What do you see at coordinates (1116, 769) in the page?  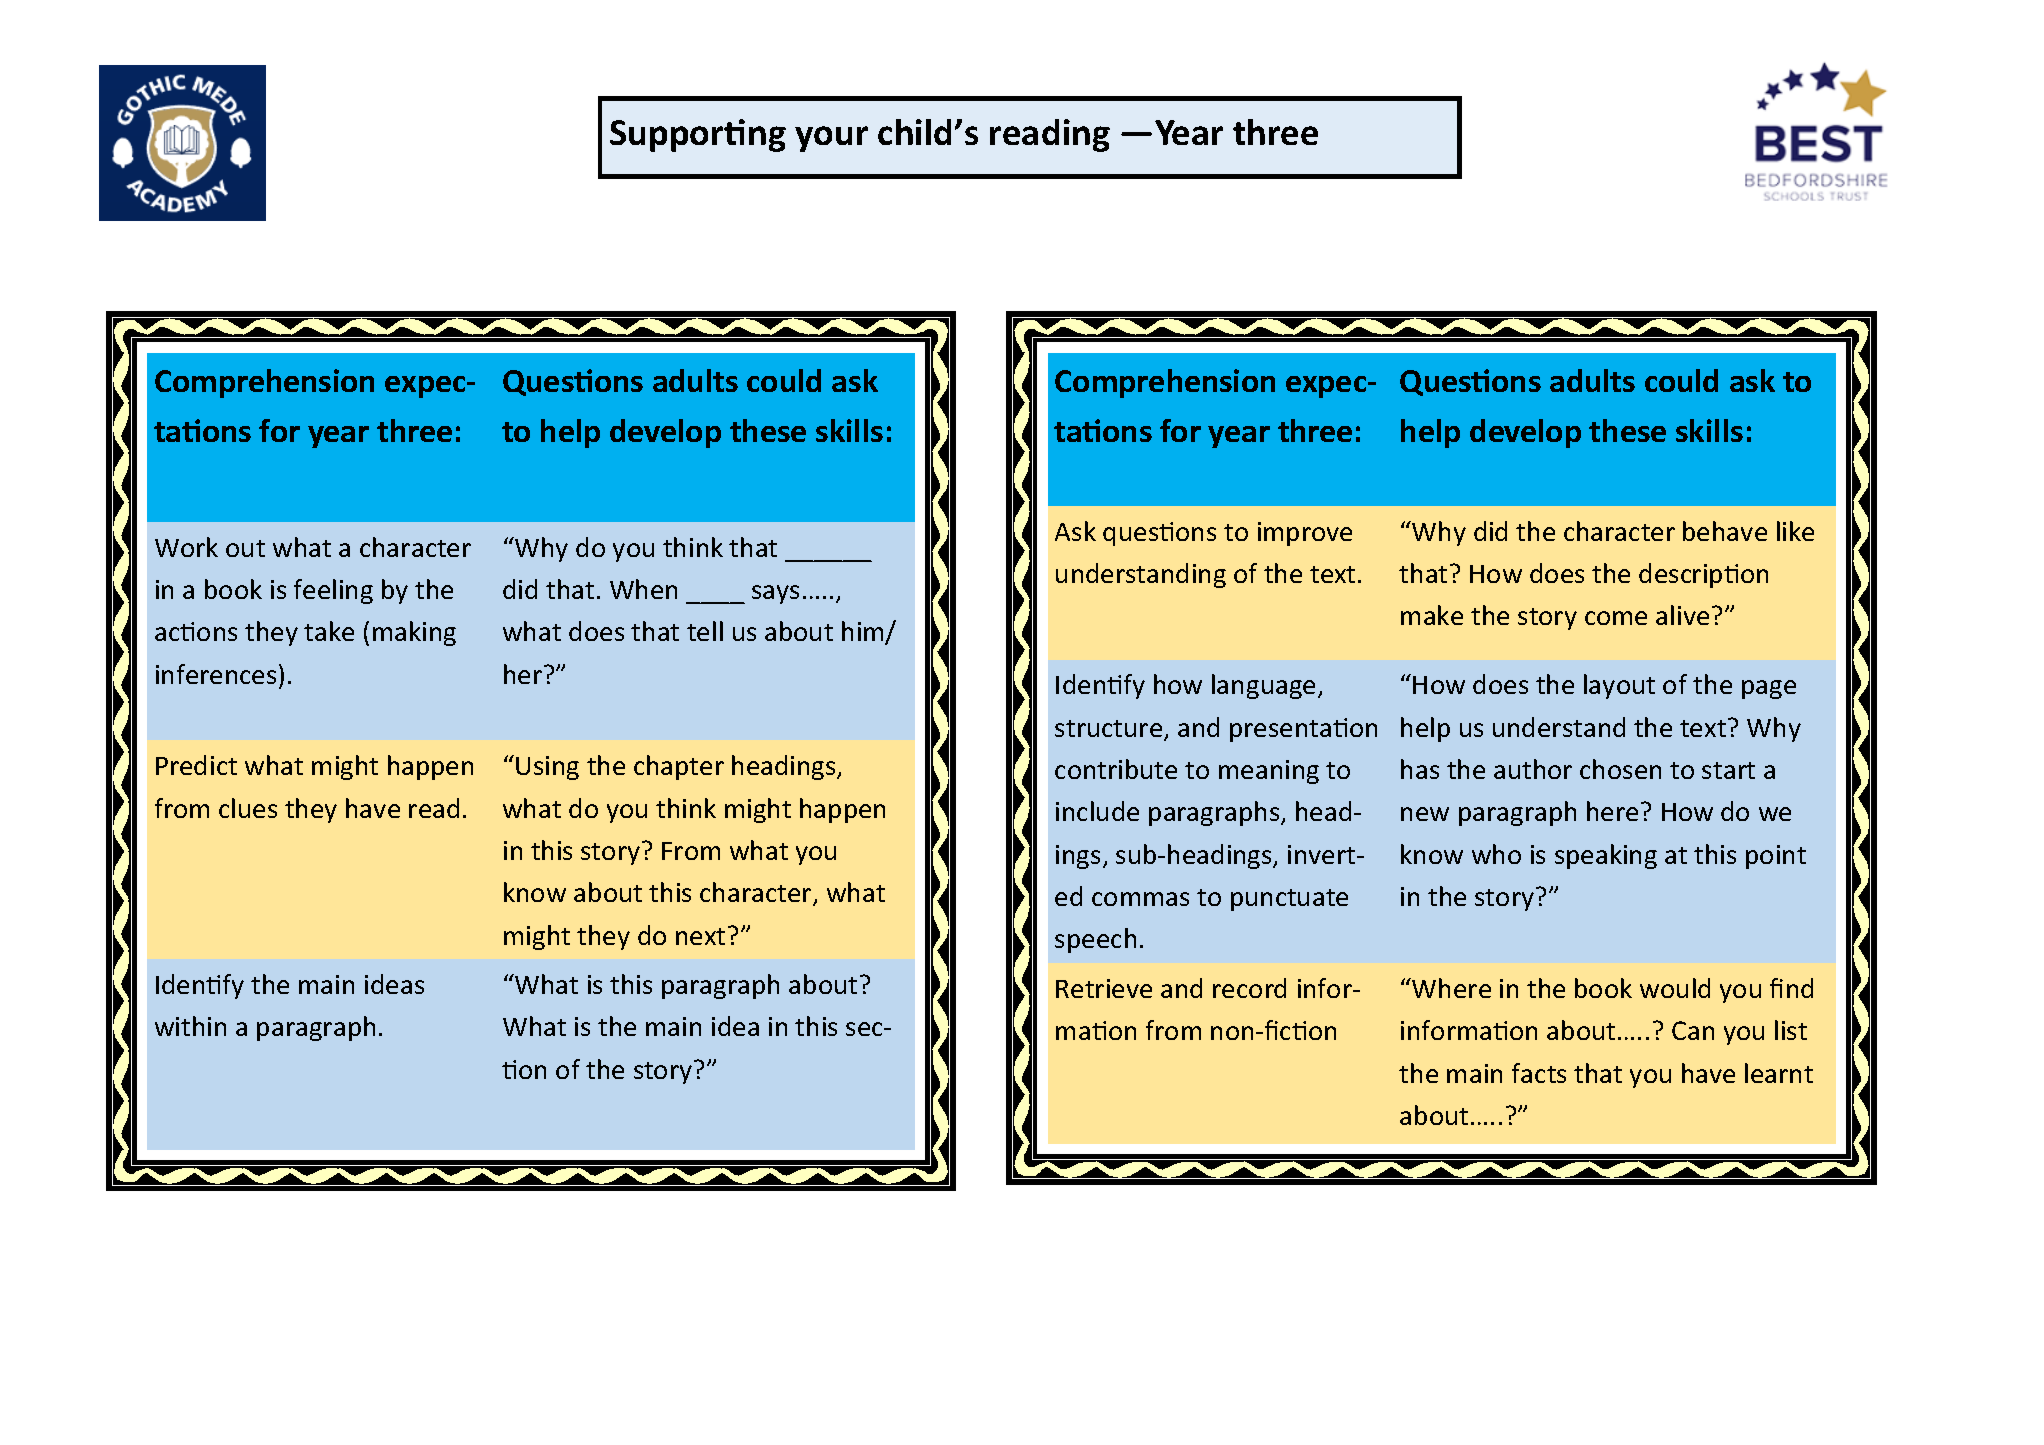 I see `contribute` at bounding box center [1116, 769].
